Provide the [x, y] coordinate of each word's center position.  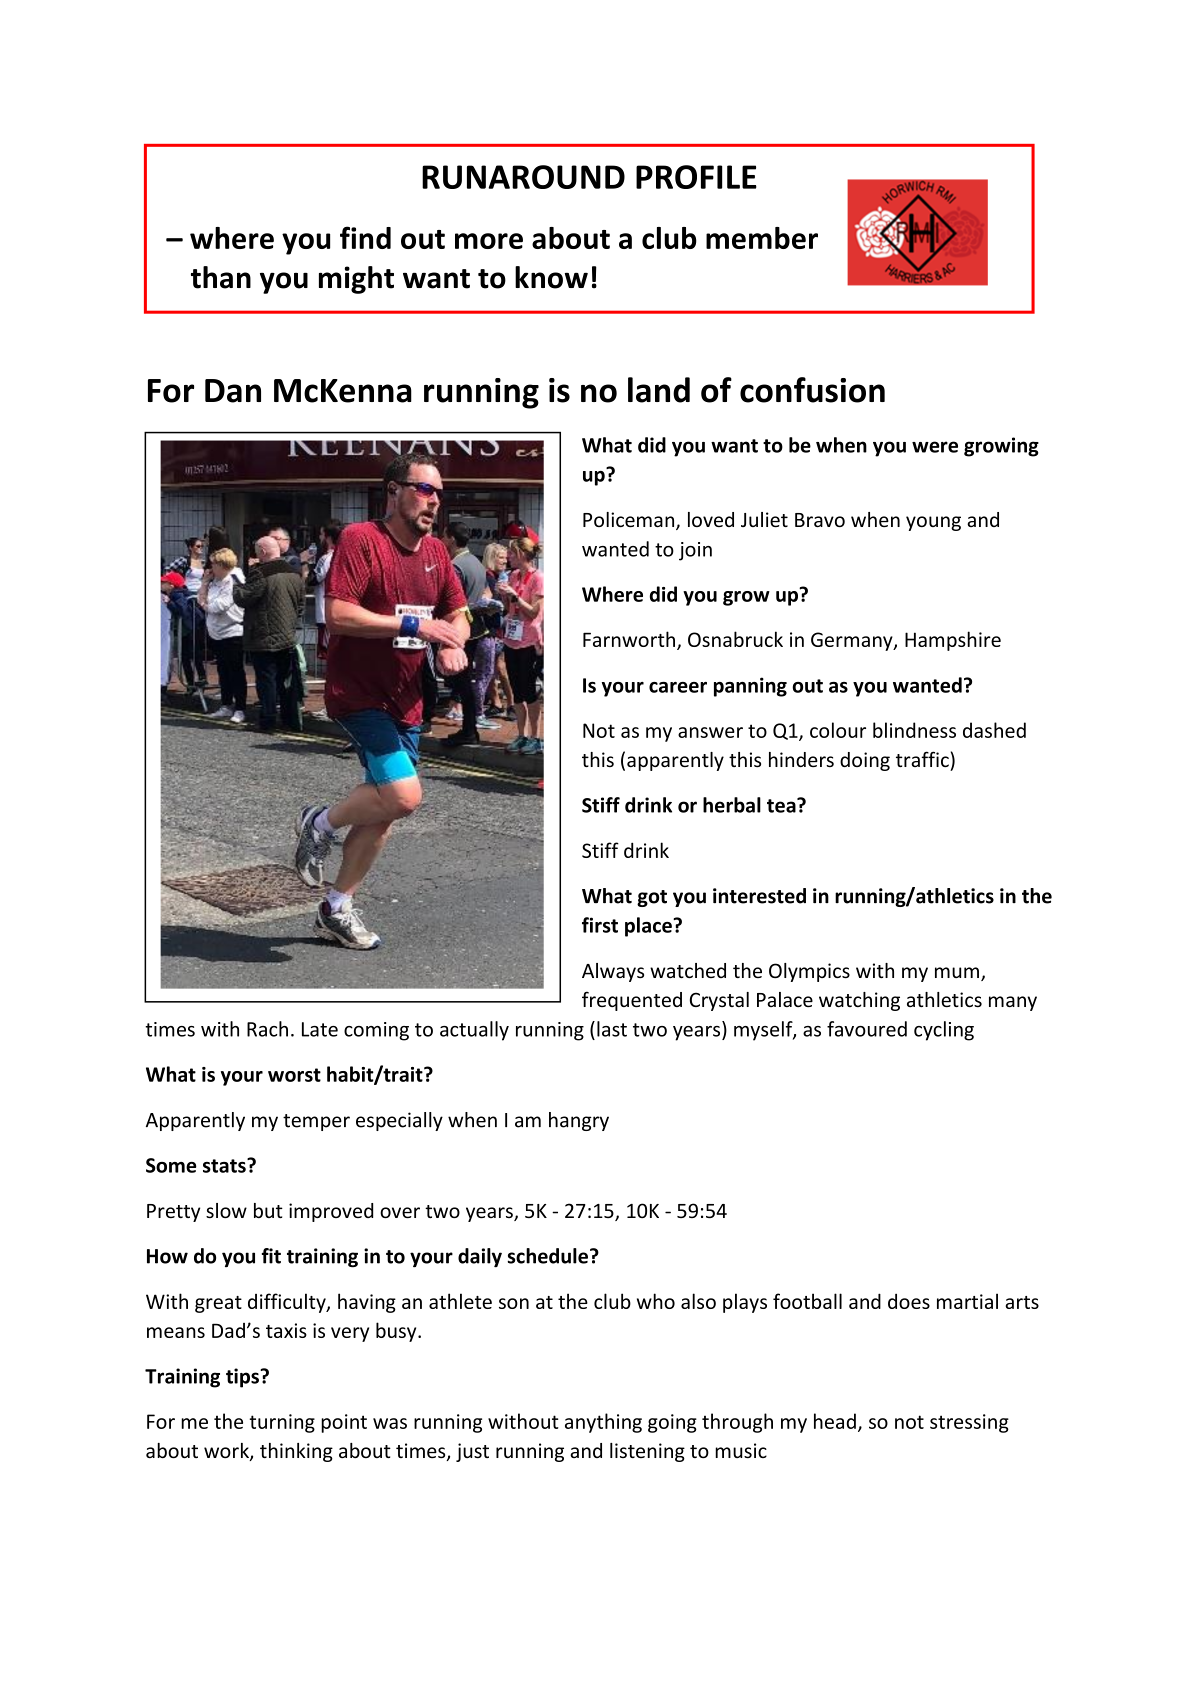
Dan [233, 391]
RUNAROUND [523, 177]
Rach [267, 1029]
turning [282, 1423]
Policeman [630, 521]
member [762, 238]
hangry [579, 1121]
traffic [922, 759]
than [221, 277]
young [933, 523]
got [652, 898]
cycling [944, 1031]
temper [316, 1122]
